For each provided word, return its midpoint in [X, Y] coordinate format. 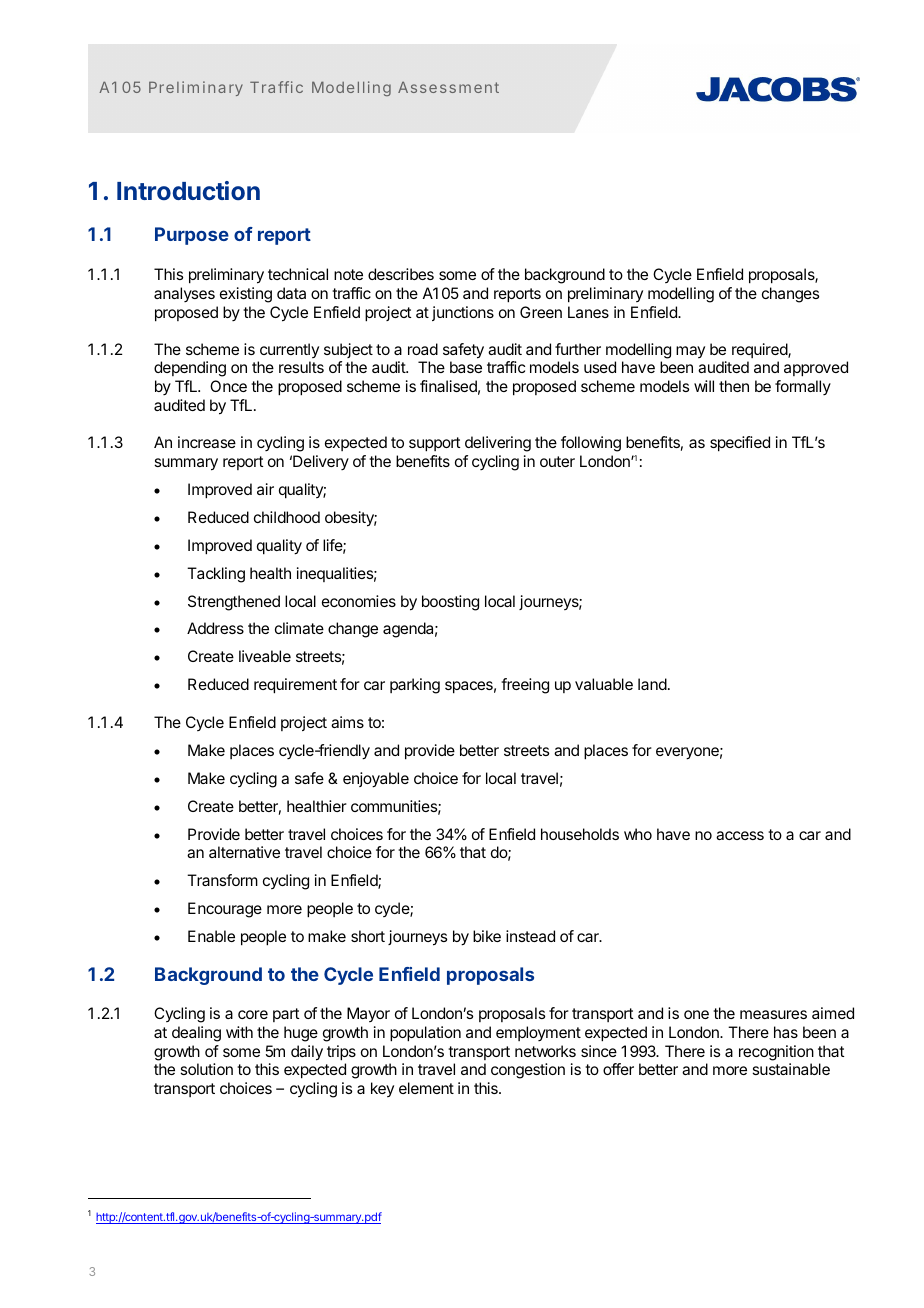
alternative [244, 852]
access [740, 835]
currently [289, 350]
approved [816, 369]
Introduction [188, 190]
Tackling [216, 575]
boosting [450, 603]
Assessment [448, 87]
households [580, 834]
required [760, 350]
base [466, 367]
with [239, 1032]
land [652, 684]
